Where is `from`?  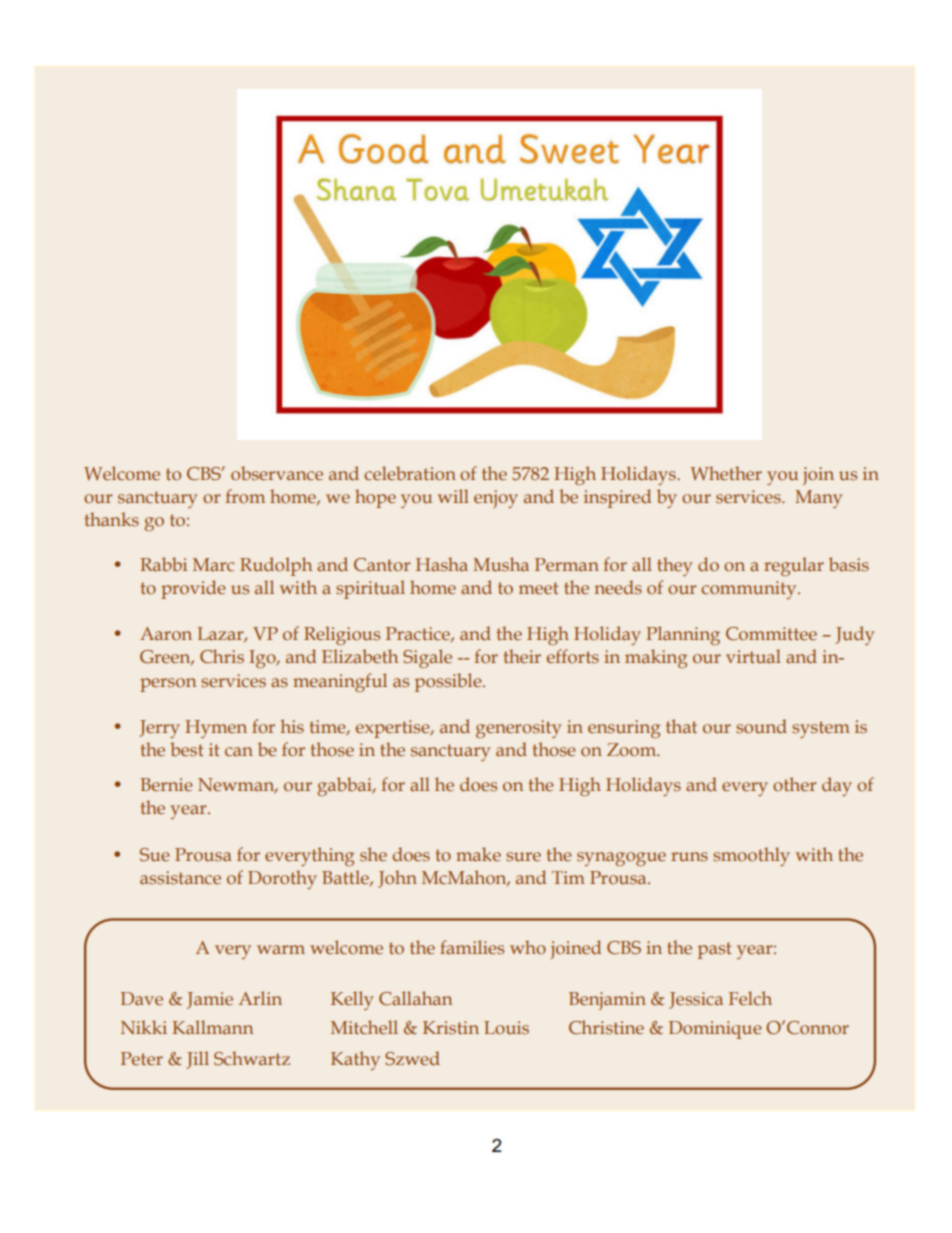 from is located at coordinates (245, 496).
